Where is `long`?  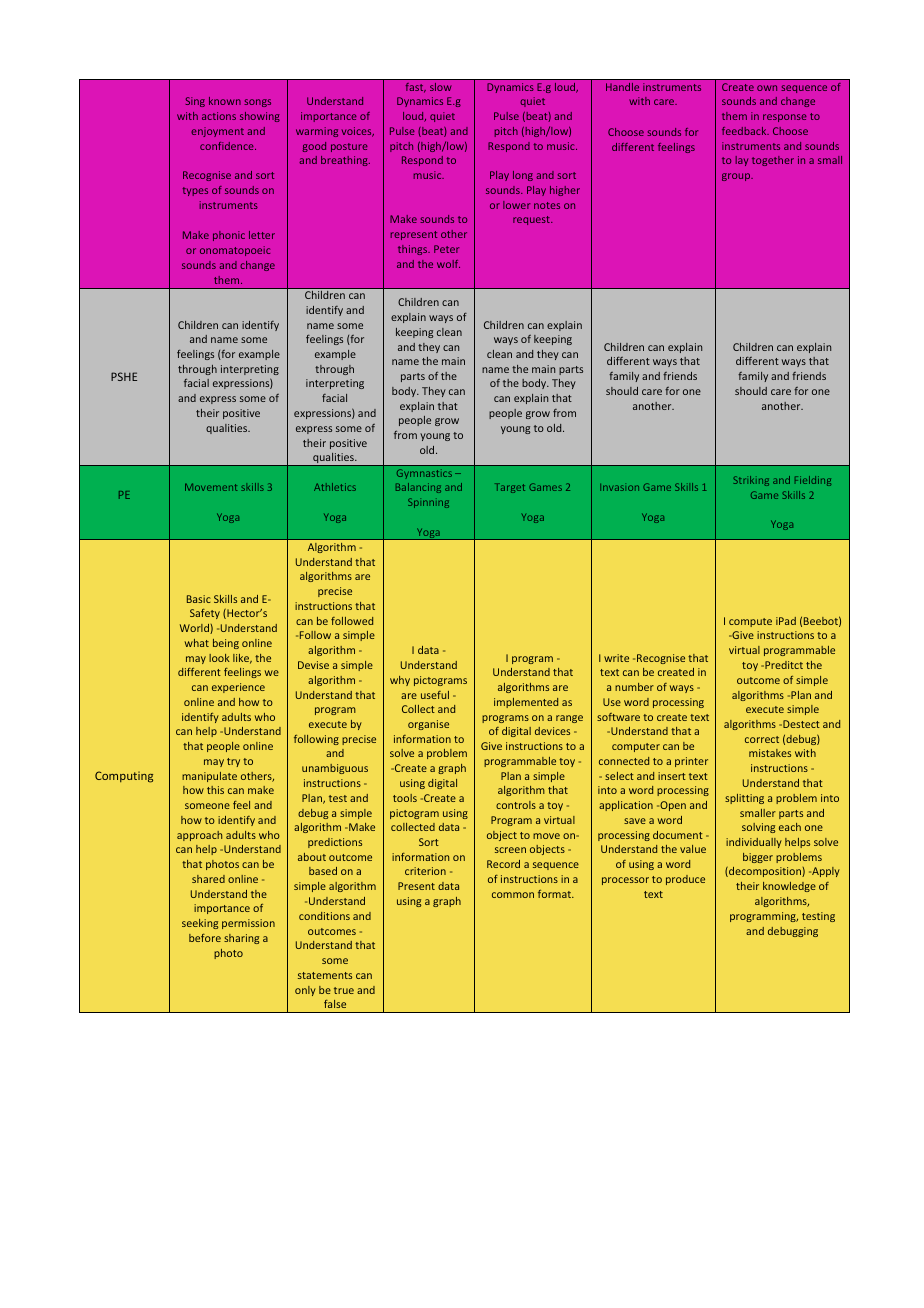 long is located at coordinates (523, 176).
